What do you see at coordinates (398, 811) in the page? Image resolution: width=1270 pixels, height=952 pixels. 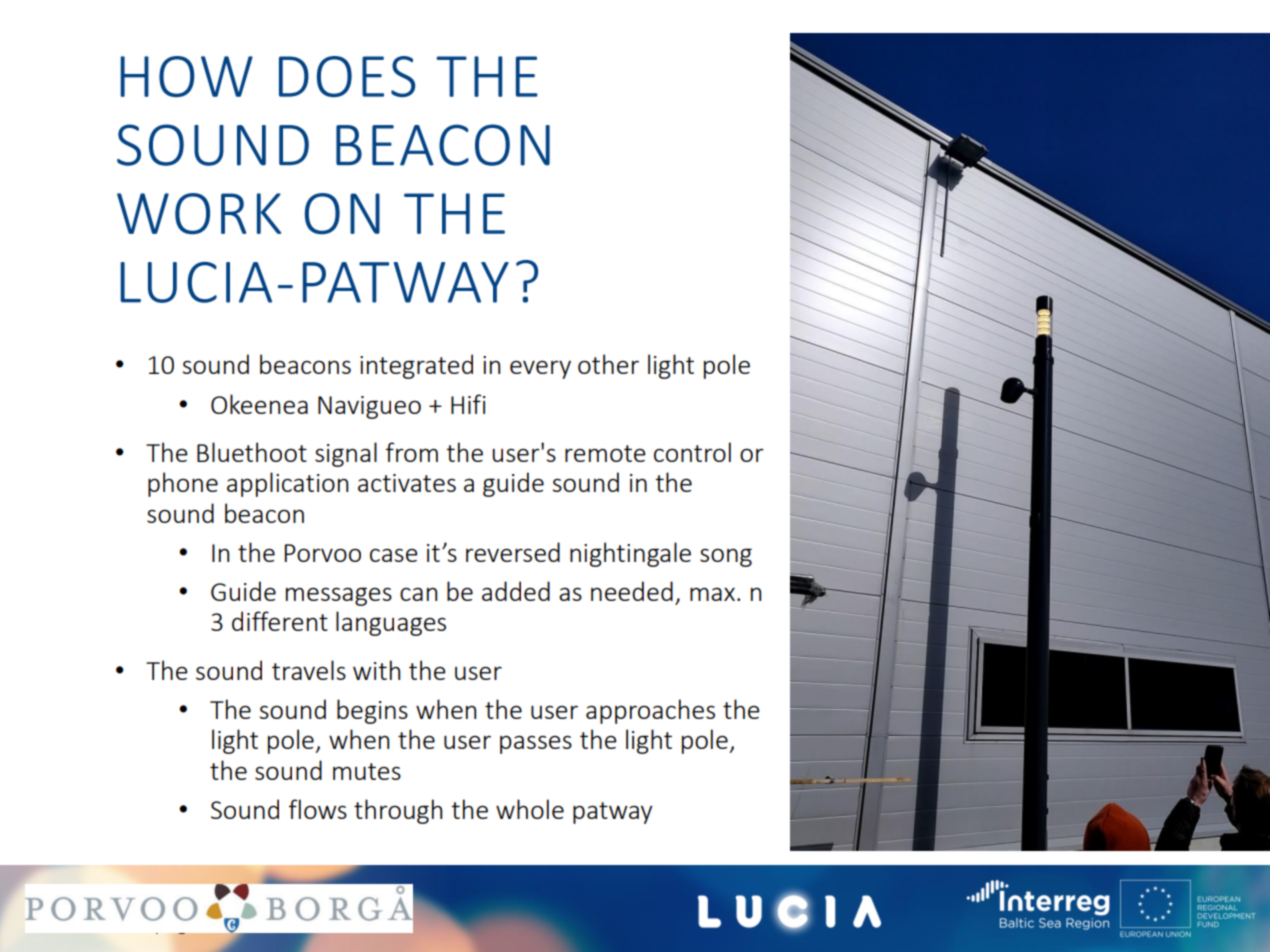 I see `through` at bounding box center [398, 811].
